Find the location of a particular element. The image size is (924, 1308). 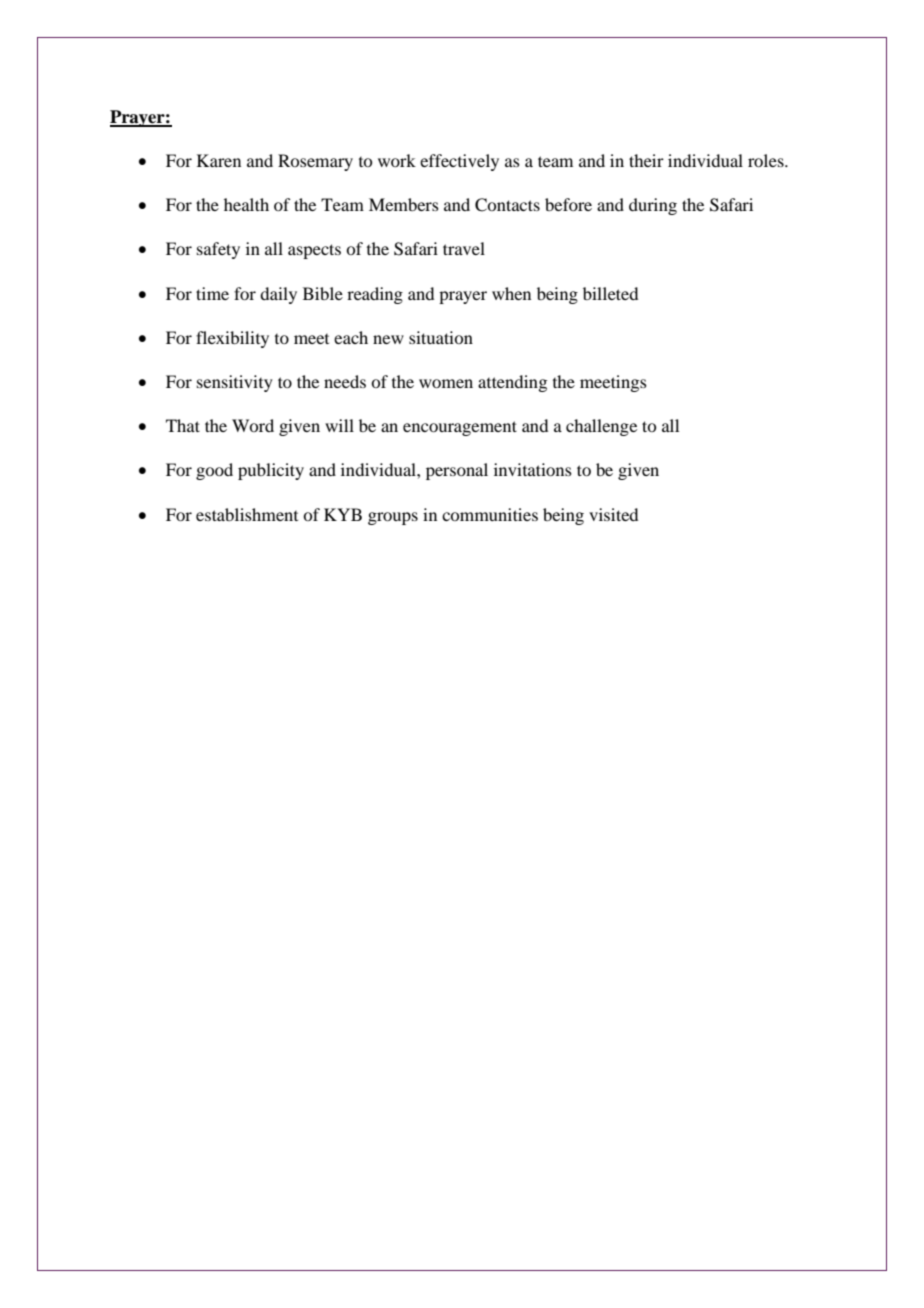

Word is located at coordinates (253, 425).
